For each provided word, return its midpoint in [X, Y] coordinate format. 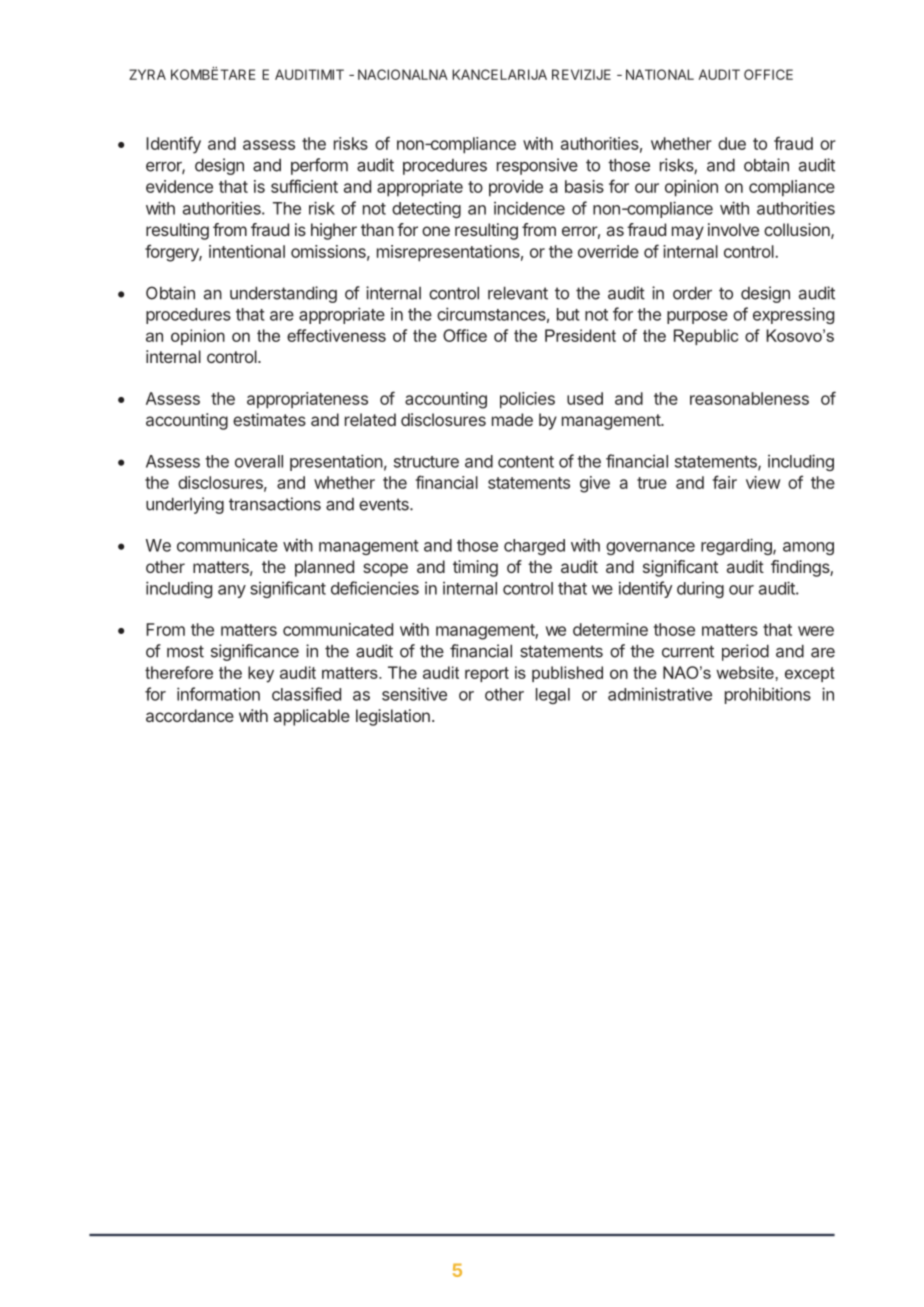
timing [475, 568]
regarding [737, 546]
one [436, 231]
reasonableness [749, 398]
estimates [269, 419]
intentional [247, 251]
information [218, 694]
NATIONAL [660, 74]
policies [527, 400]
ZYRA [147, 74]
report [487, 674]
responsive [537, 166]
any [232, 591]
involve [733, 229]
